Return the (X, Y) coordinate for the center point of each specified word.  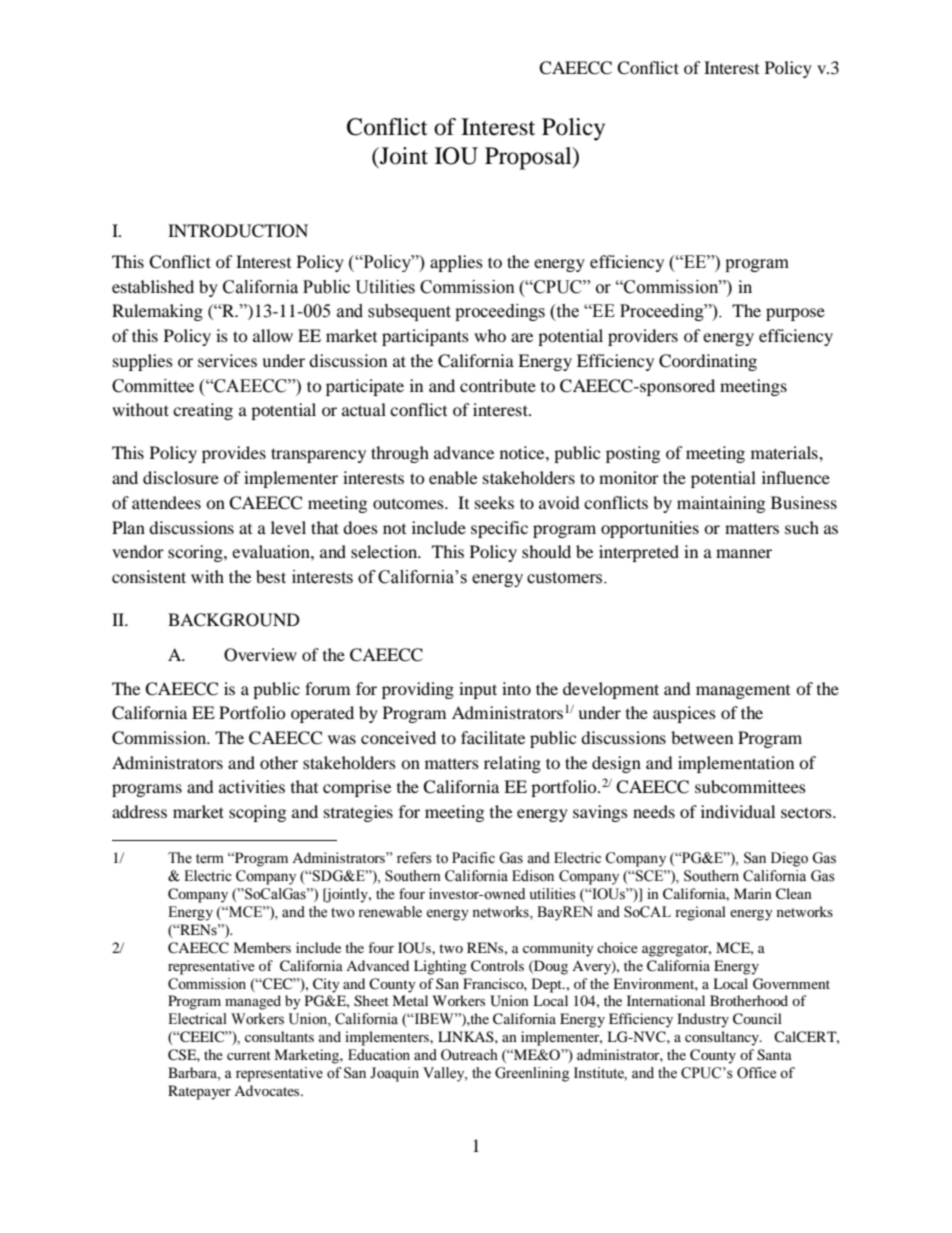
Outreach (469, 1055)
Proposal (529, 158)
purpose (795, 314)
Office (756, 1073)
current (249, 1055)
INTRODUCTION (238, 231)
